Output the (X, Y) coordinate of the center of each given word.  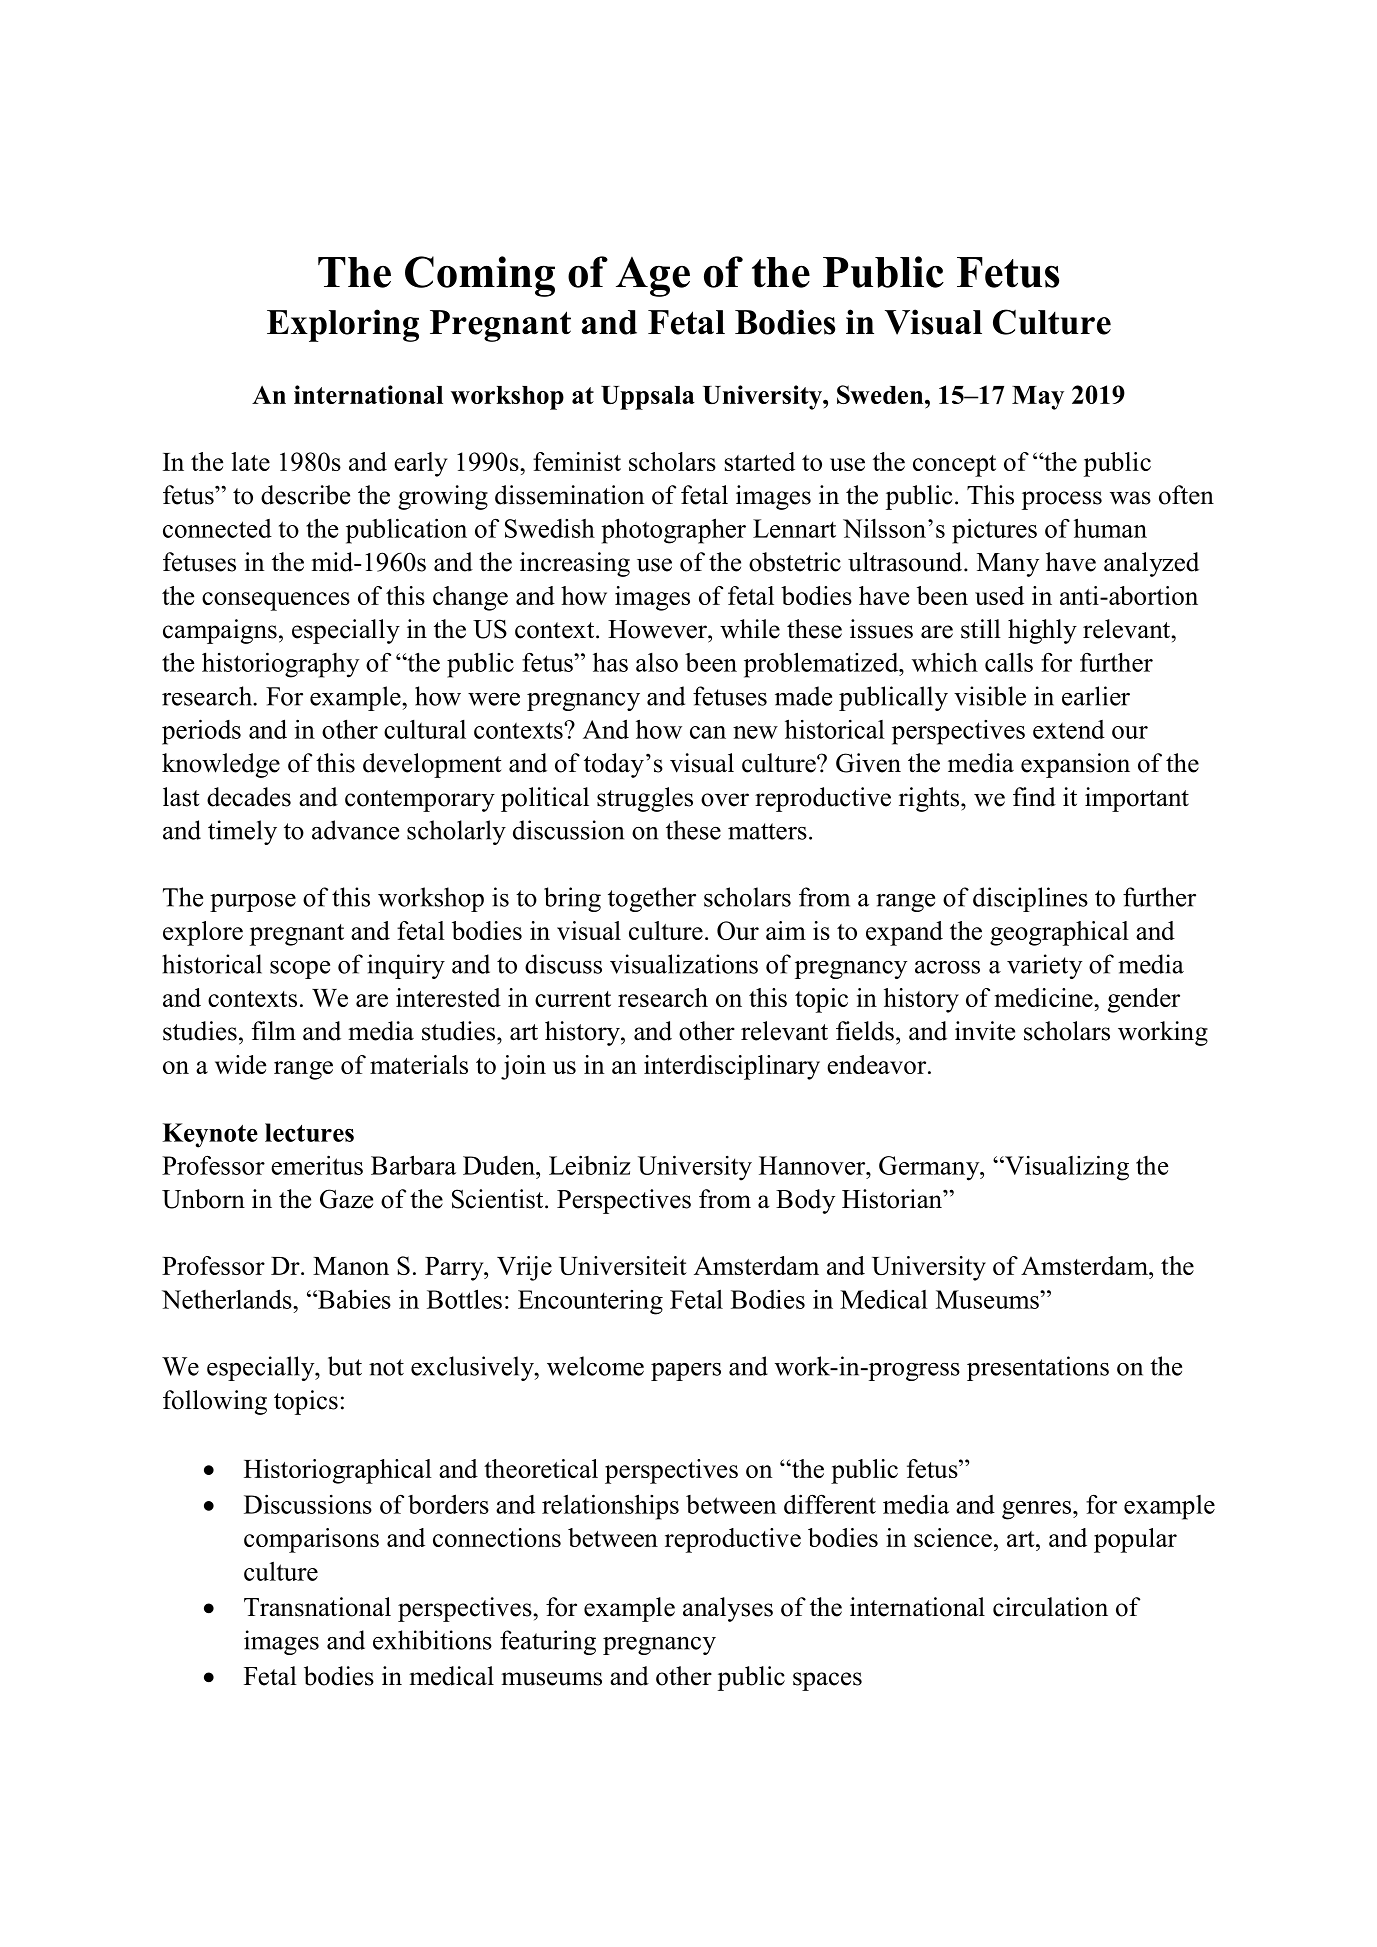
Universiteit (623, 1265)
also (657, 662)
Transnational (317, 1607)
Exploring (343, 325)
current (573, 999)
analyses (728, 1609)
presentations (1038, 1368)
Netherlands (228, 1299)
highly (1042, 631)
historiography (280, 665)
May (1038, 398)
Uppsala (648, 398)
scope (300, 970)
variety (1044, 966)
